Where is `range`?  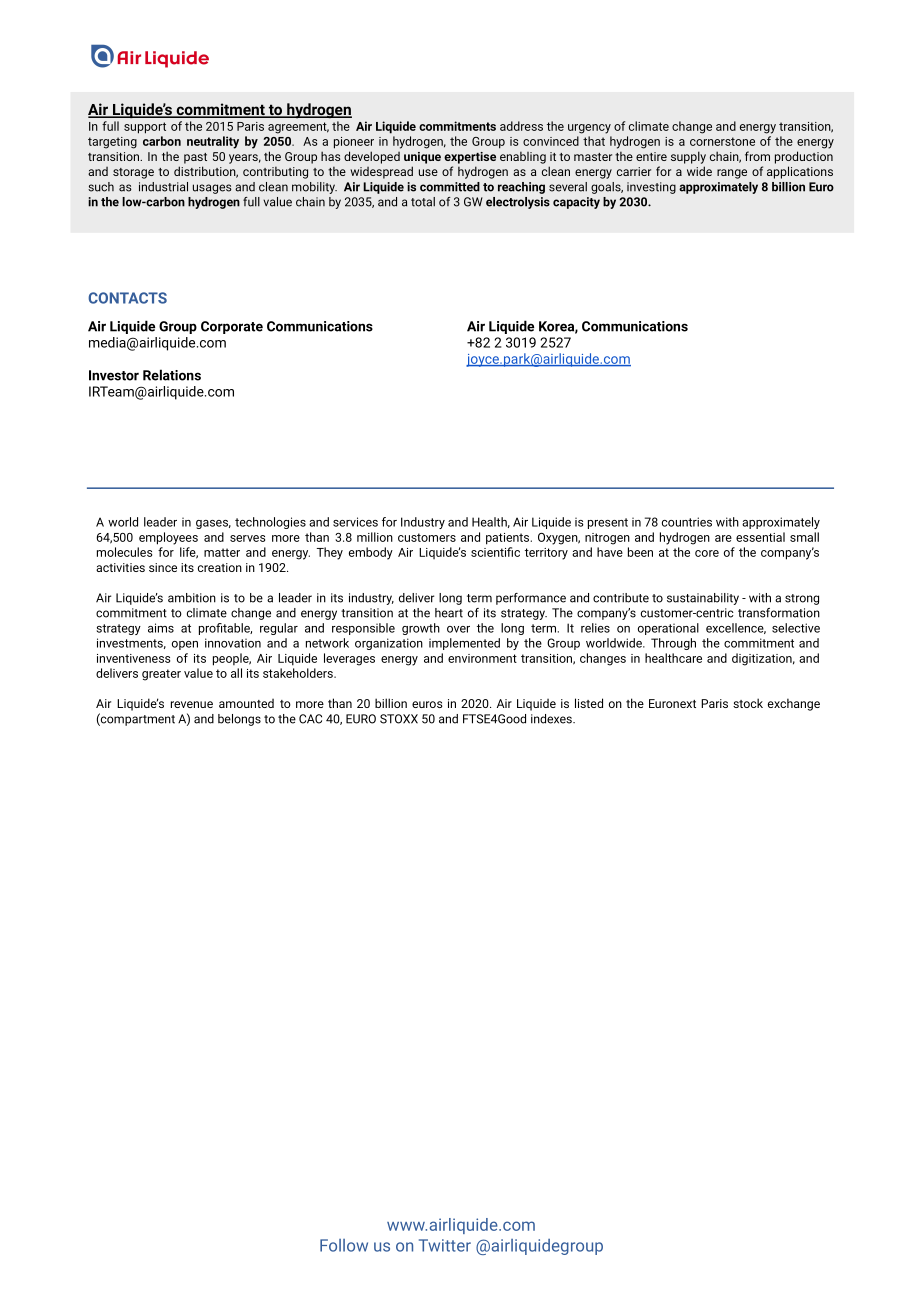 range is located at coordinates (732, 174).
